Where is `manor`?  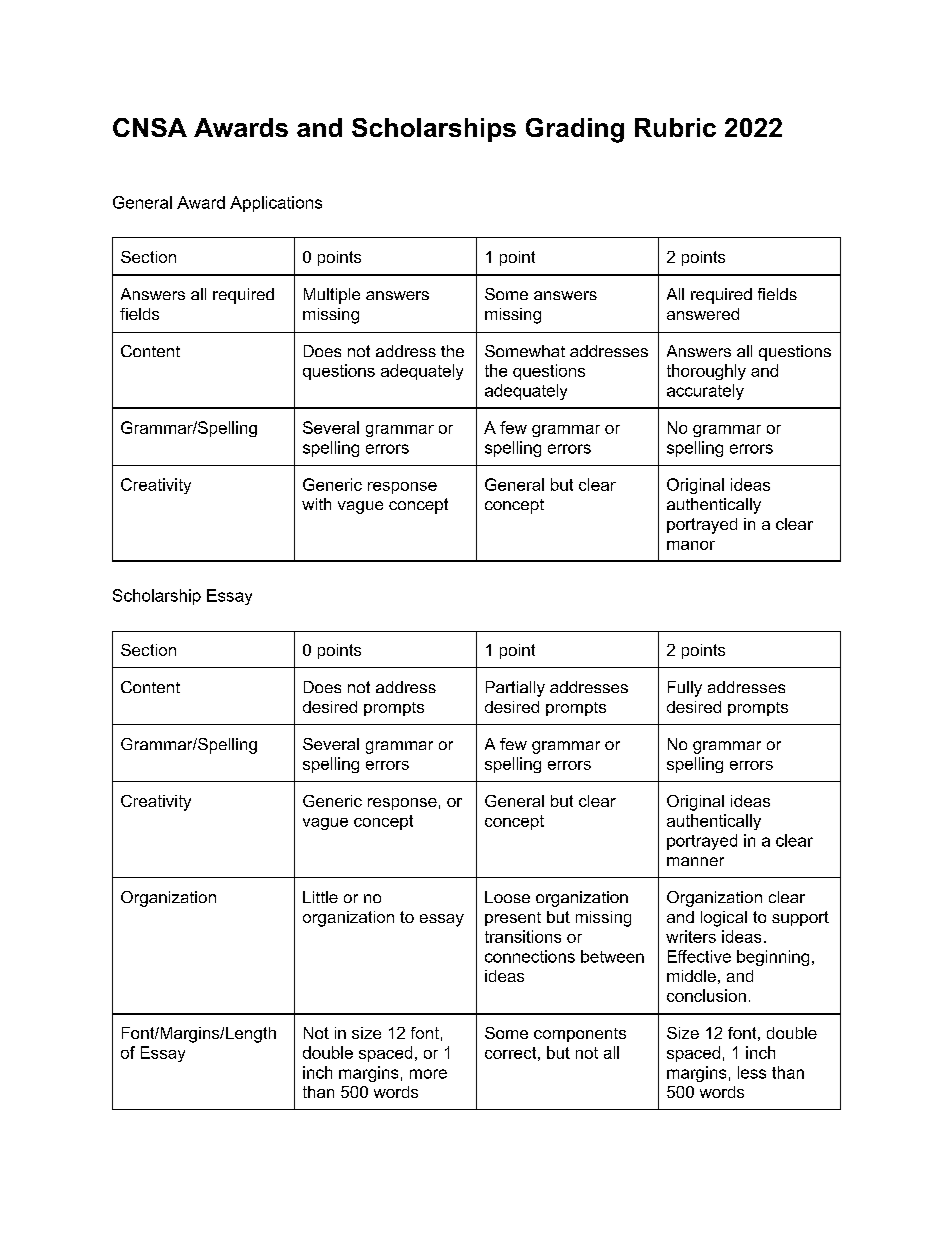 manor is located at coordinates (691, 545).
